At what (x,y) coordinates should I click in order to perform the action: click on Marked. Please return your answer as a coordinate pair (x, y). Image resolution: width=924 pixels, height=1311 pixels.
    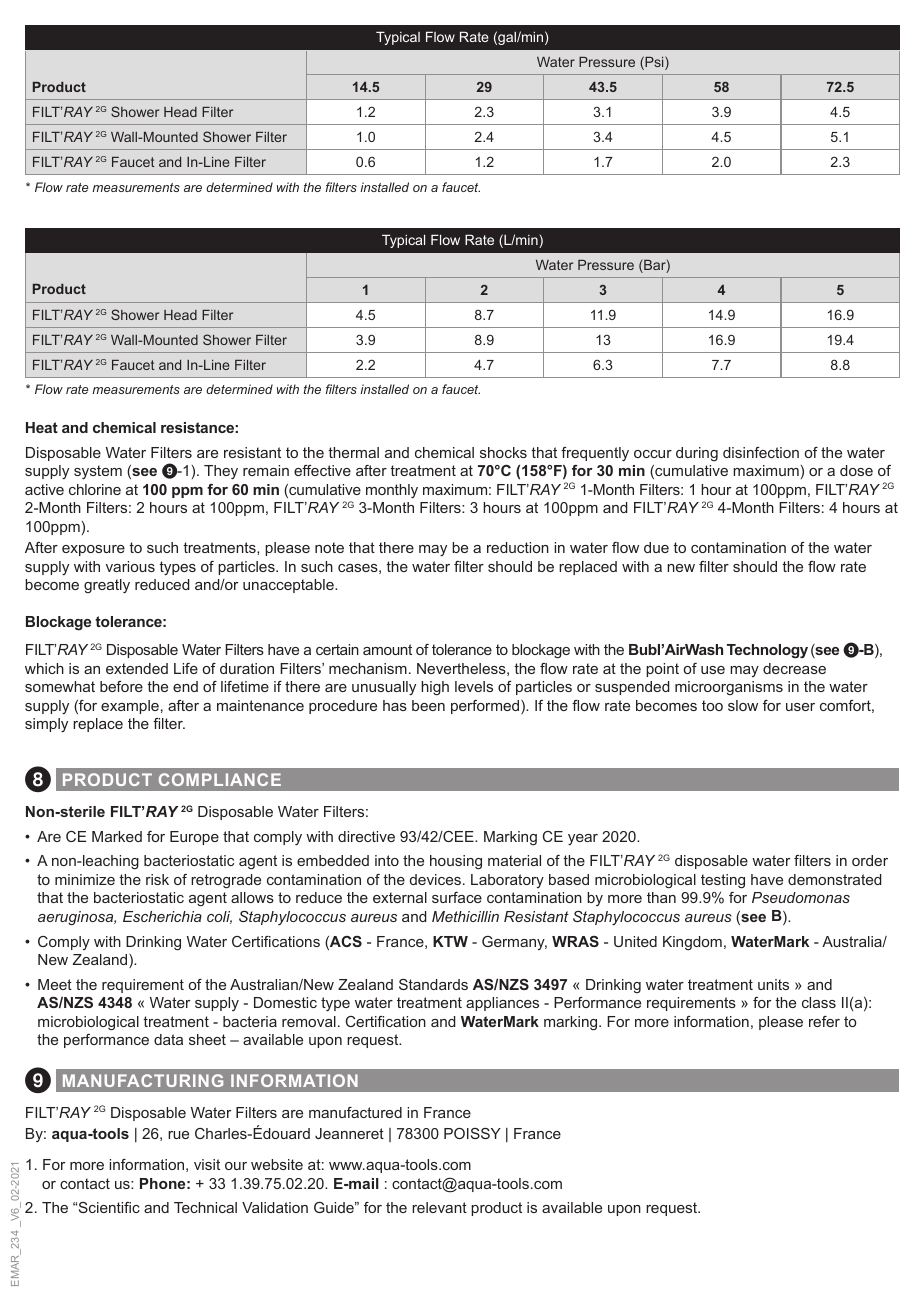
    Looking at the image, I should click on (117, 836).
